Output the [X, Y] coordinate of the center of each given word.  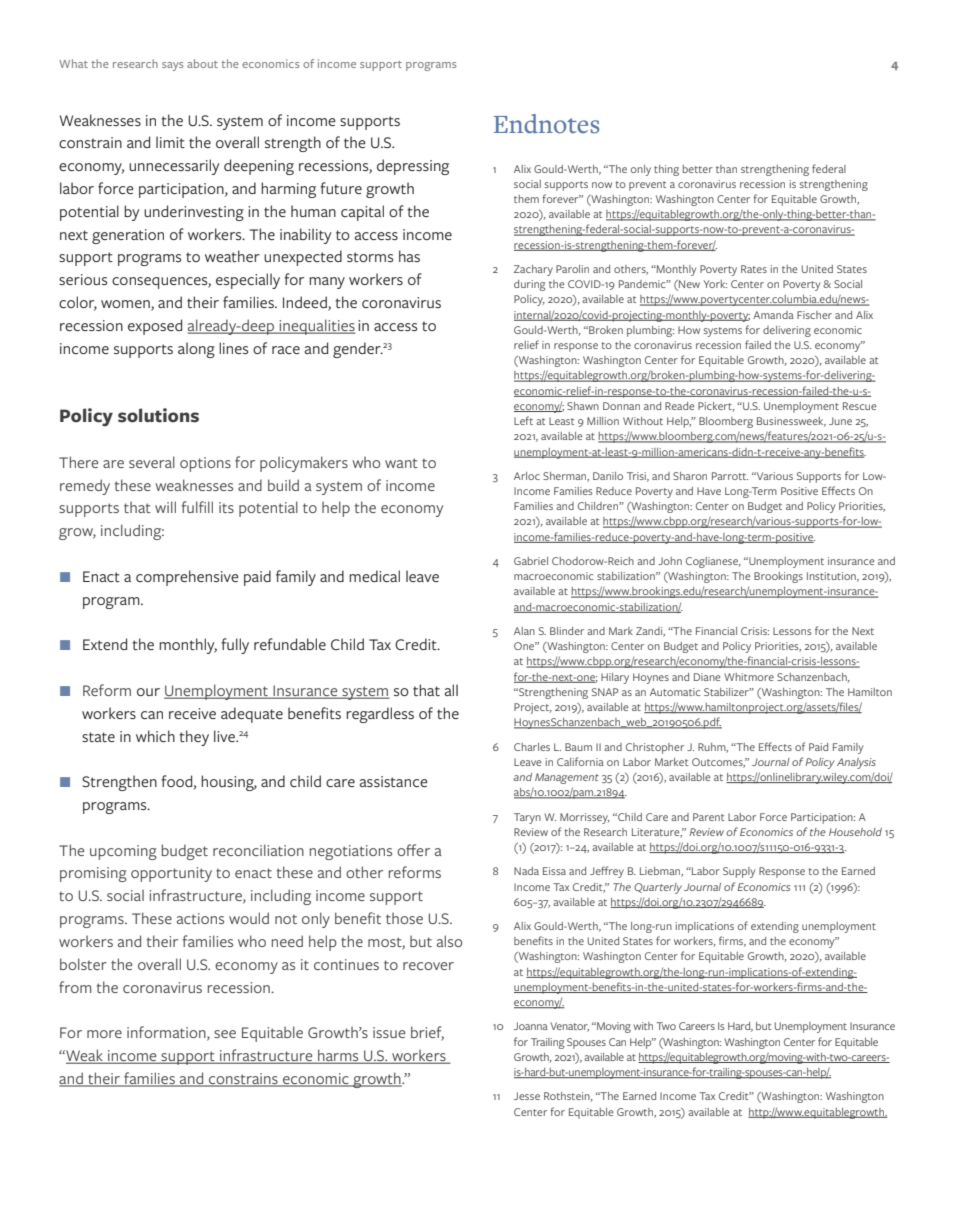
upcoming [123, 852]
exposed [155, 327]
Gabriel [531, 561]
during [529, 285]
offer [413, 850]
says [173, 66]
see [225, 1034]
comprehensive [187, 578]
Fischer [814, 315]
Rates [754, 269]
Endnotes [546, 124]
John [670, 561]
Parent [708, 817]
